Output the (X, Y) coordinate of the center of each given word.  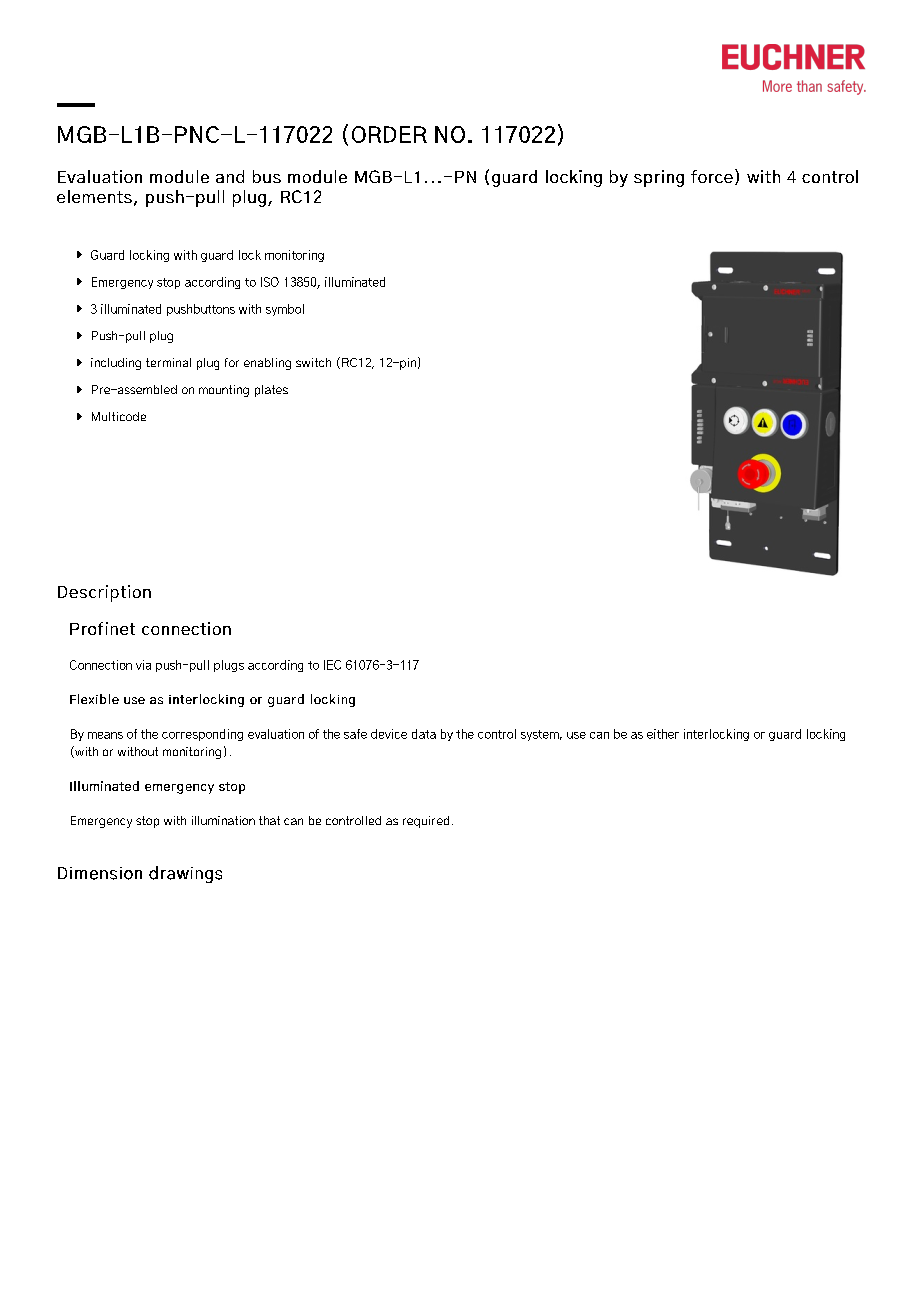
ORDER (389, 134)
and (230, 176)
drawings (185, 874)
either (663, 734)
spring (659, 178)
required (426, 822)
